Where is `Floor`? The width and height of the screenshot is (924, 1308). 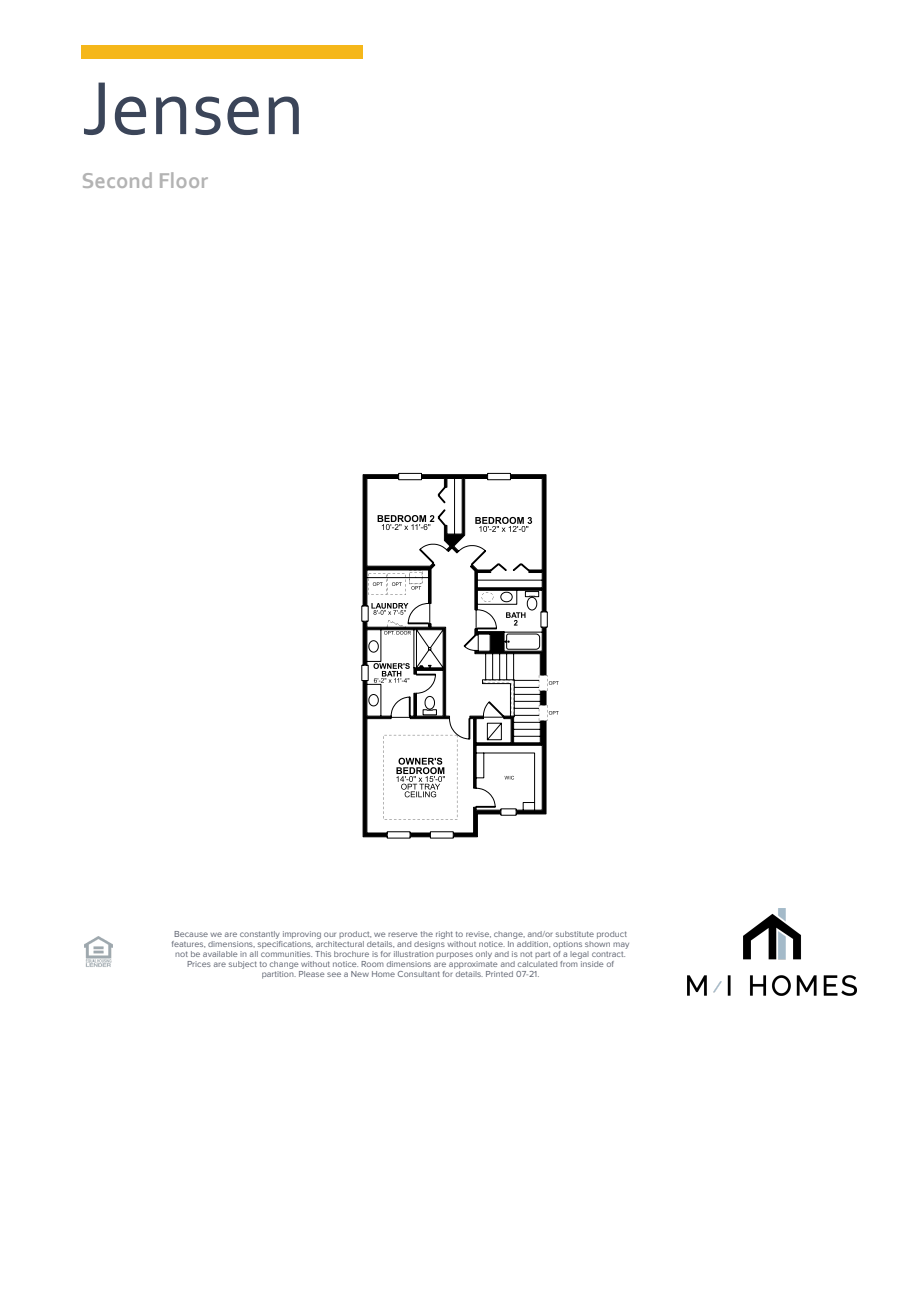 Floor is located at coordinates (184, 180).
